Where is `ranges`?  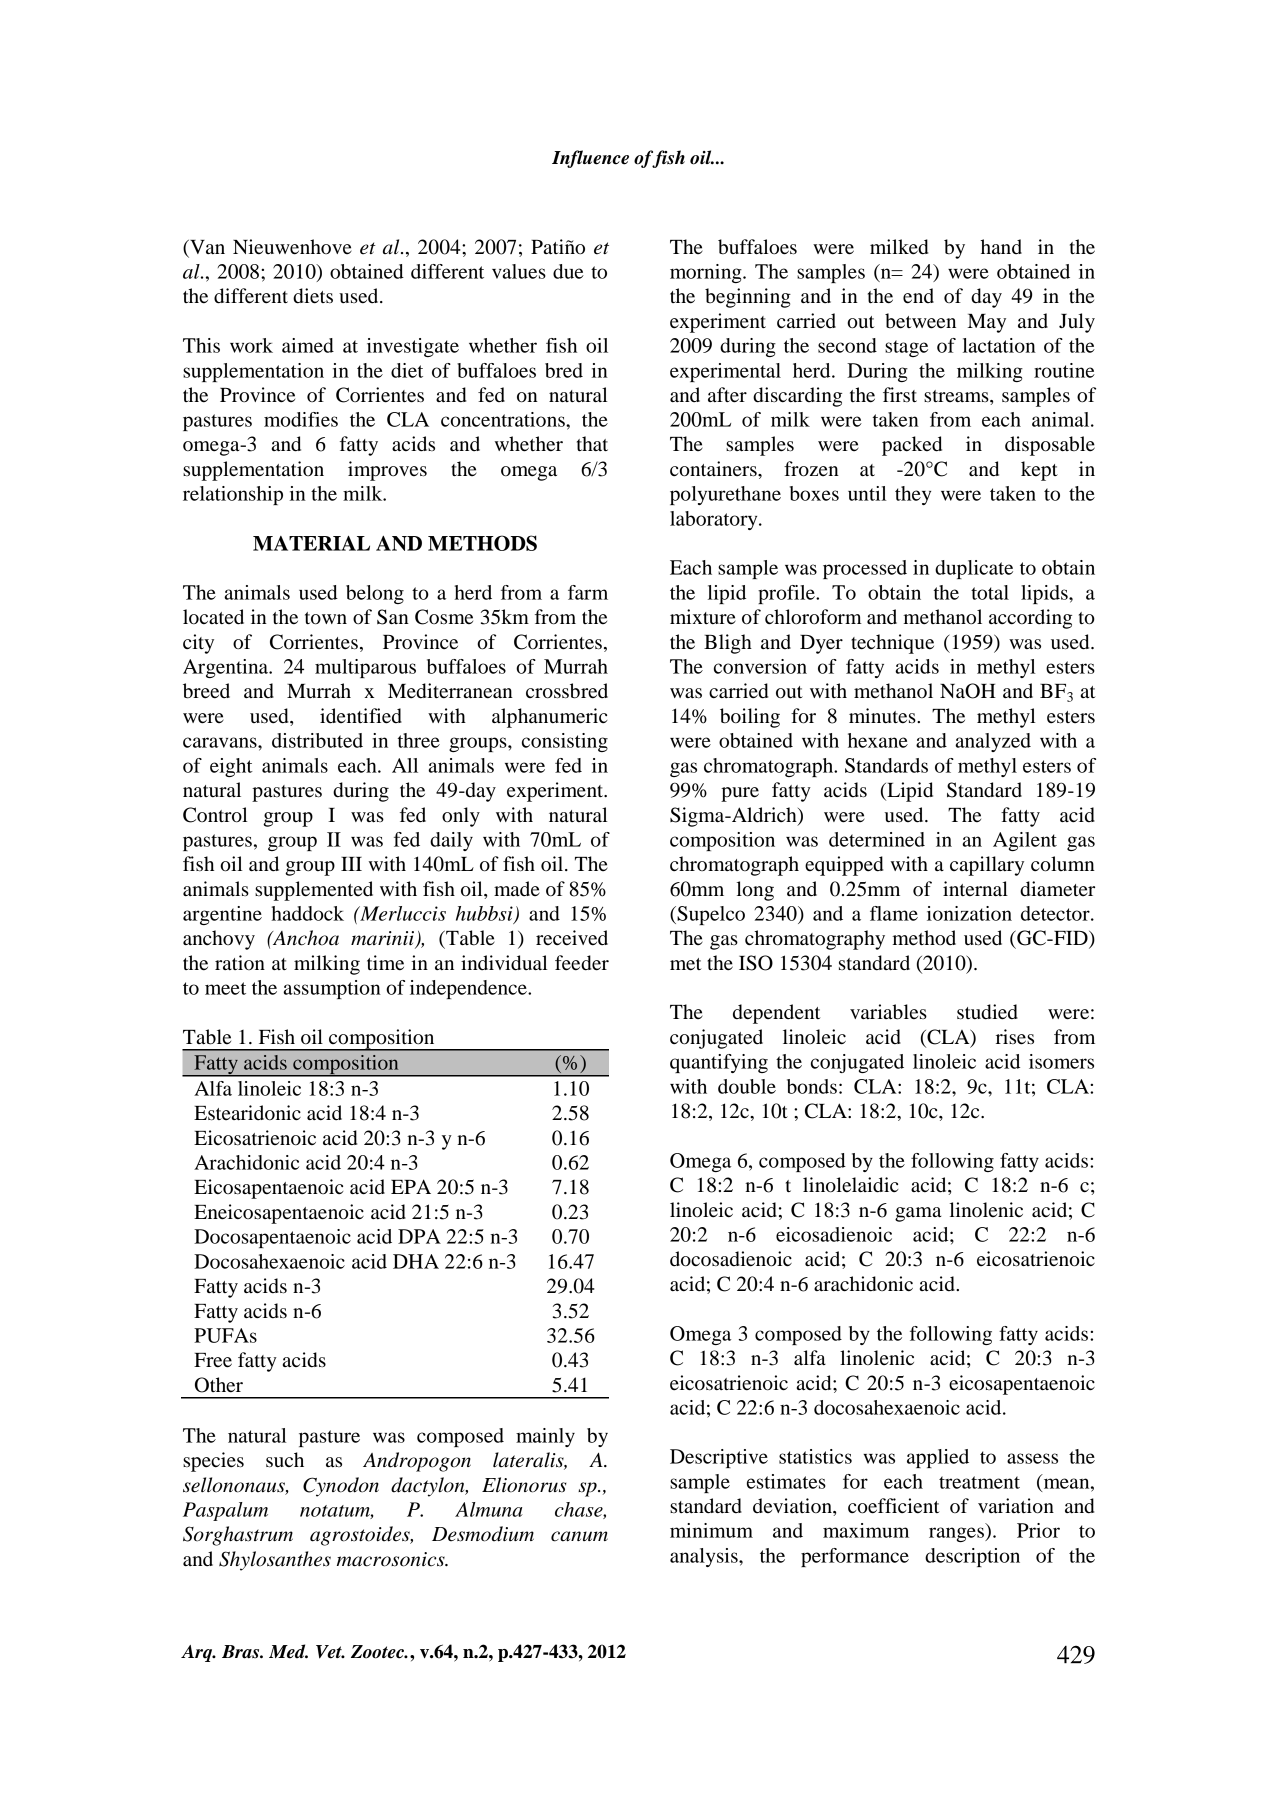 ranges is located at coordinates (957, 1534).
